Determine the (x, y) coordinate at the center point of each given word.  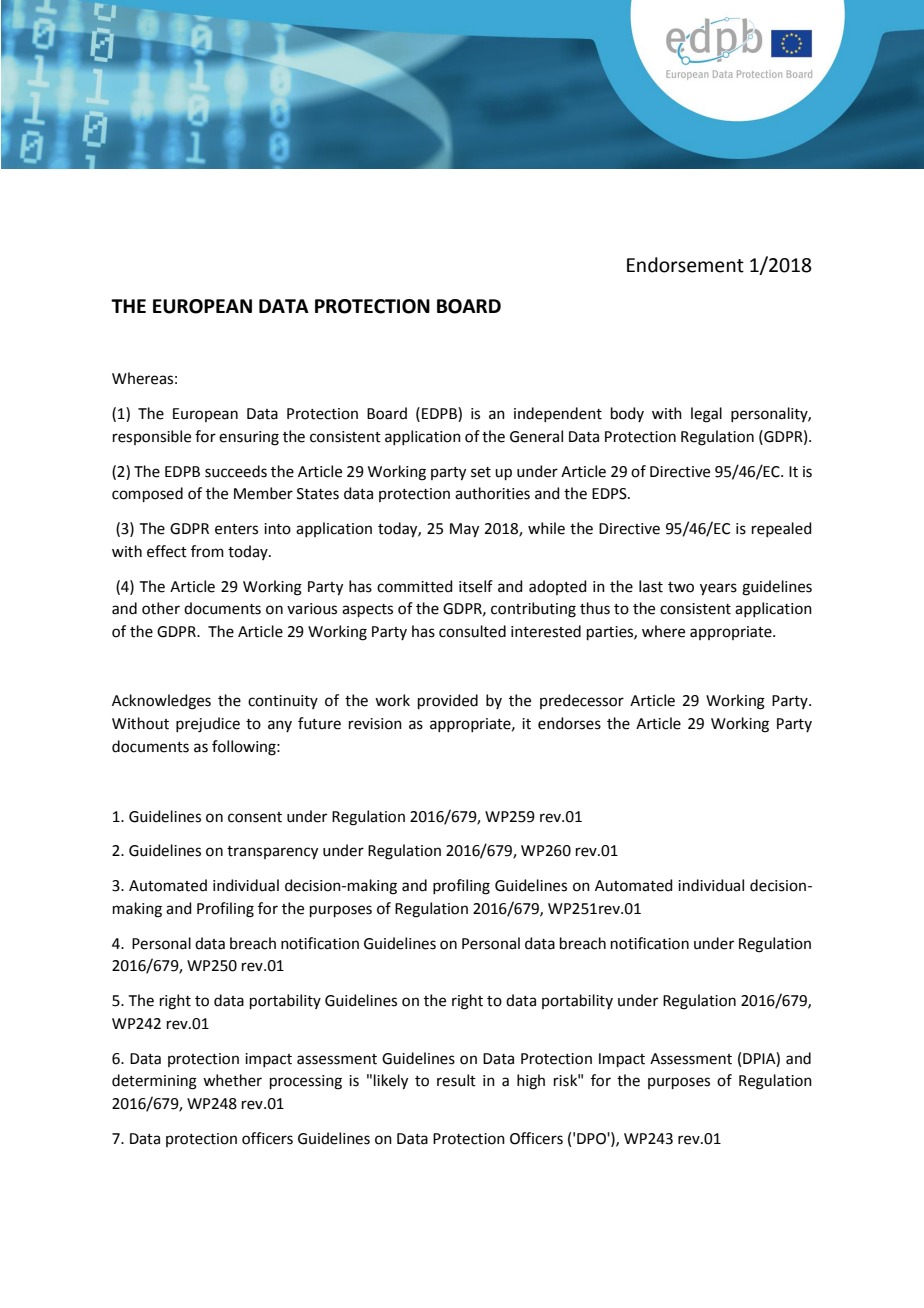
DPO (592, 1139)
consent (255, 817)
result (456, 1080)
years (718, 589)
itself (476, 586)
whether (232, 1080)
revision (375, 724)
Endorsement (685, 265)
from (207, 551)
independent (558, 414)
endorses (569, 723)
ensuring (249, 438)
